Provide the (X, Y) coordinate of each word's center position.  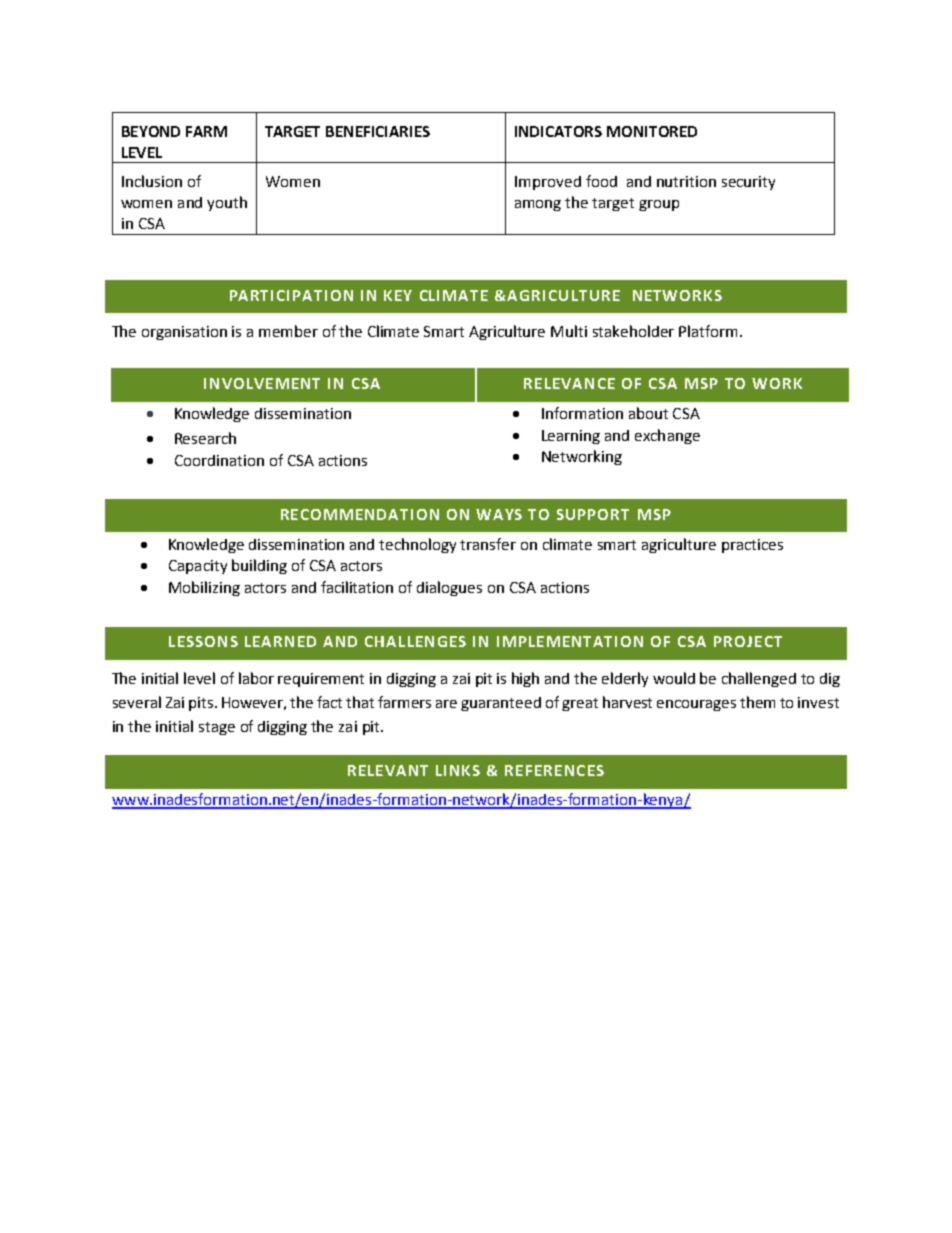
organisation (184, 333)
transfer (488, 544)
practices (752, 546)
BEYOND (151, 131)
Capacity (198, 567)
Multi (569, 331)
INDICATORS (558, 131)
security (748, 183)
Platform (708, 331)
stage (217, 728)
